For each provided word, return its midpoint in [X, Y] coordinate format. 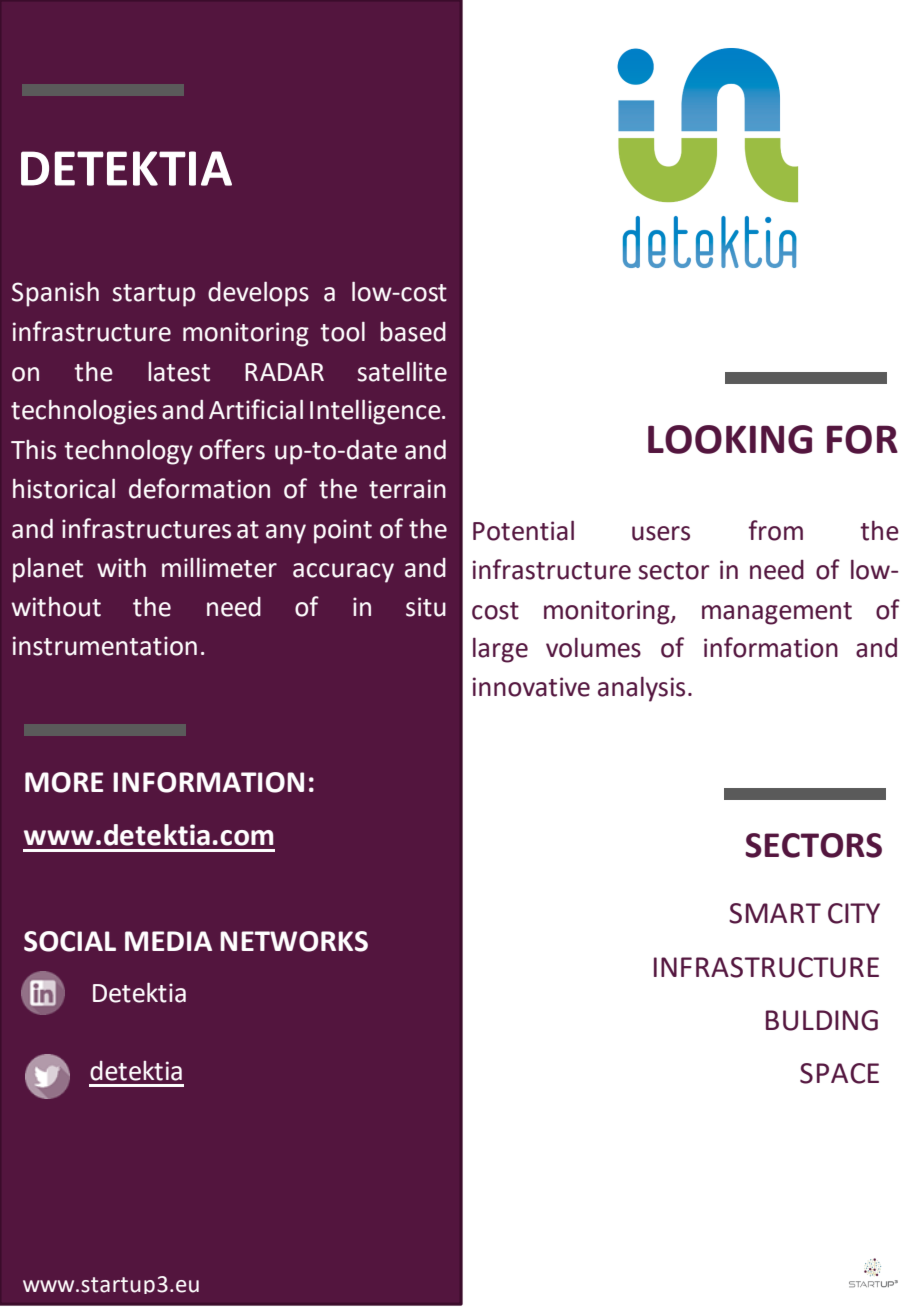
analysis [641, 689]
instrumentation [105, 646]
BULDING [822, 1020]
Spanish [55, 294]
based [413, 332]
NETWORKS [294, 941]
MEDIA [168, 941]
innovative [531, 687]
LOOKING [730, 439]
